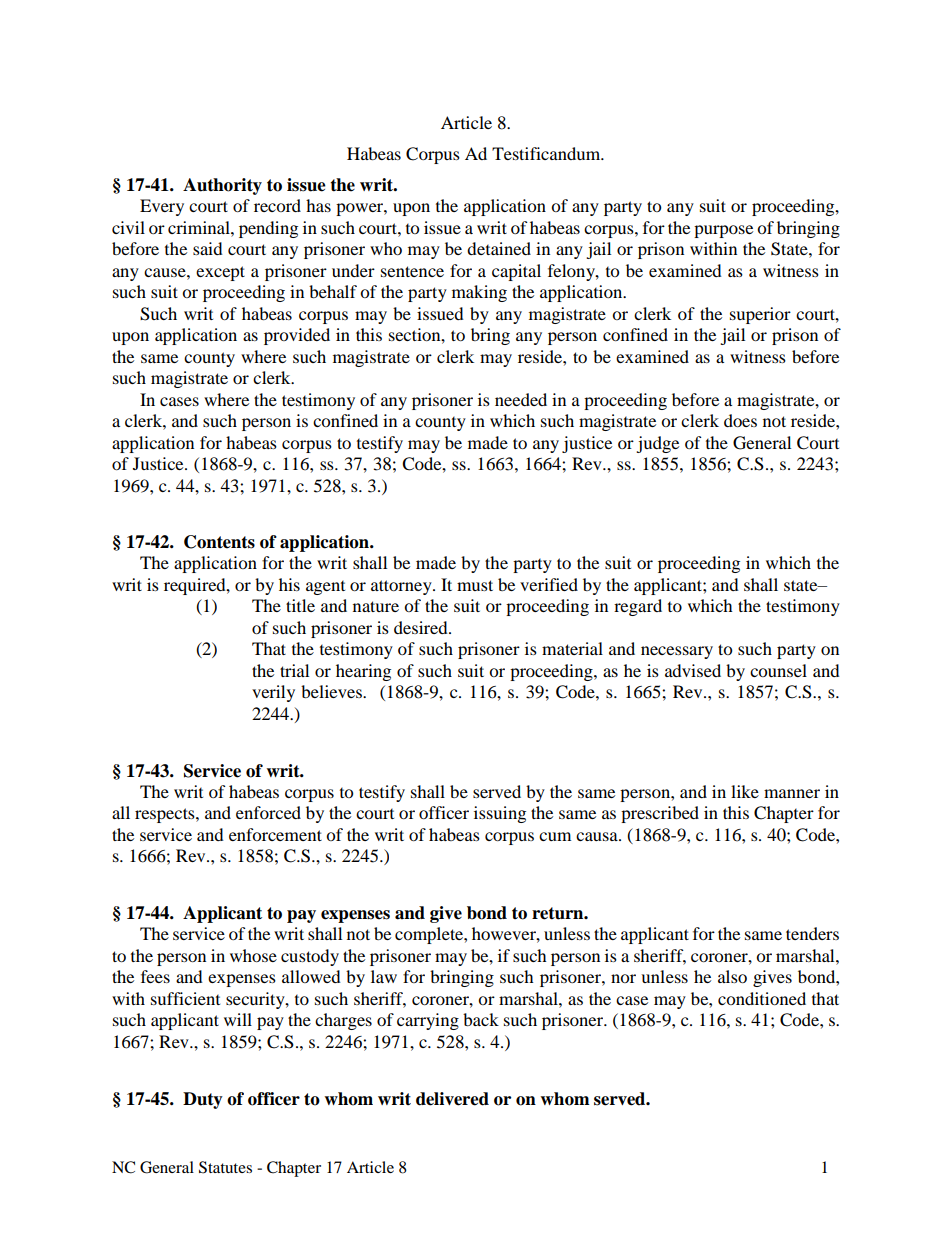  I want to click on needed, so click(521, 399).
